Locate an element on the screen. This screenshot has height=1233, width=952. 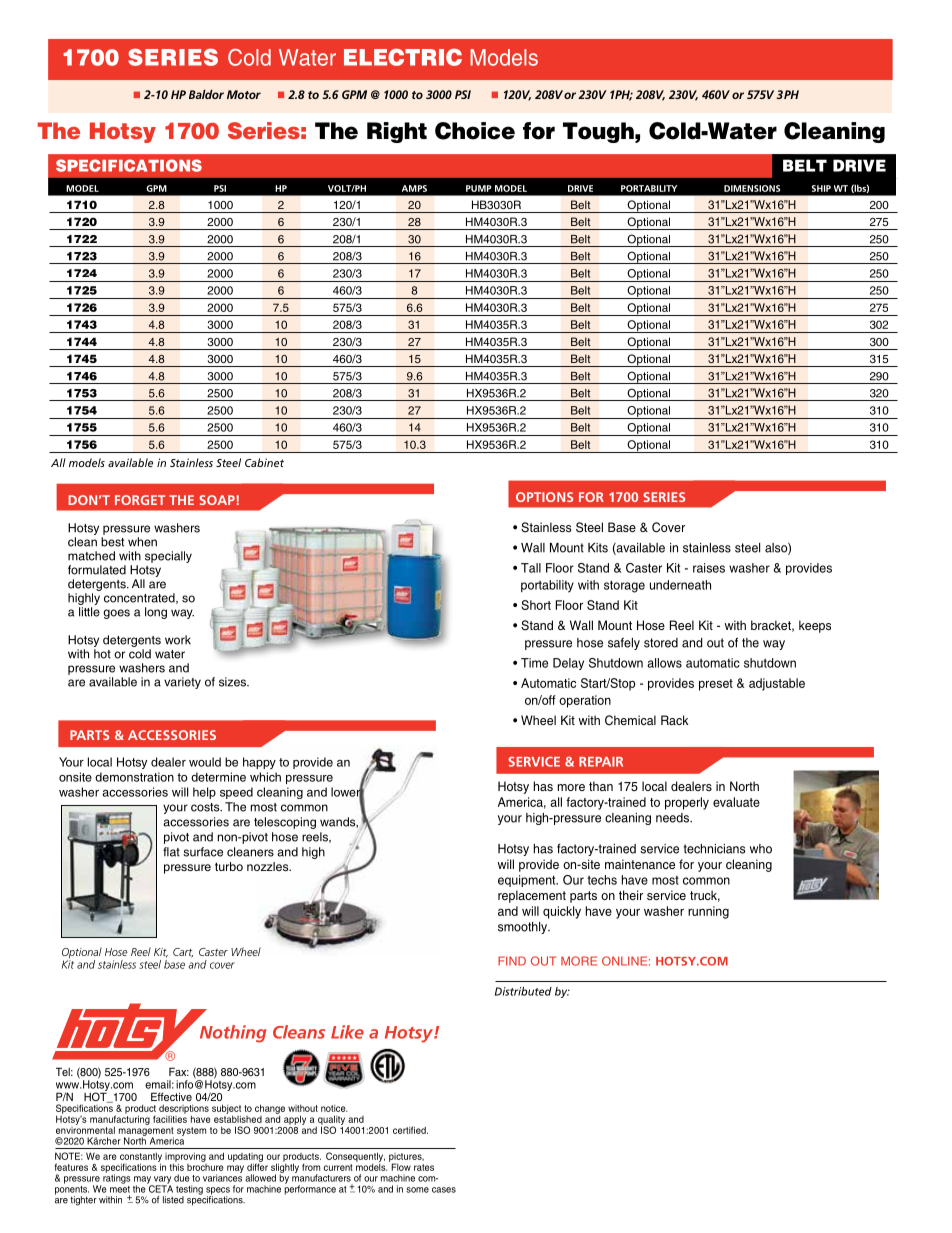
raises is located at coordinates (709, 568).
